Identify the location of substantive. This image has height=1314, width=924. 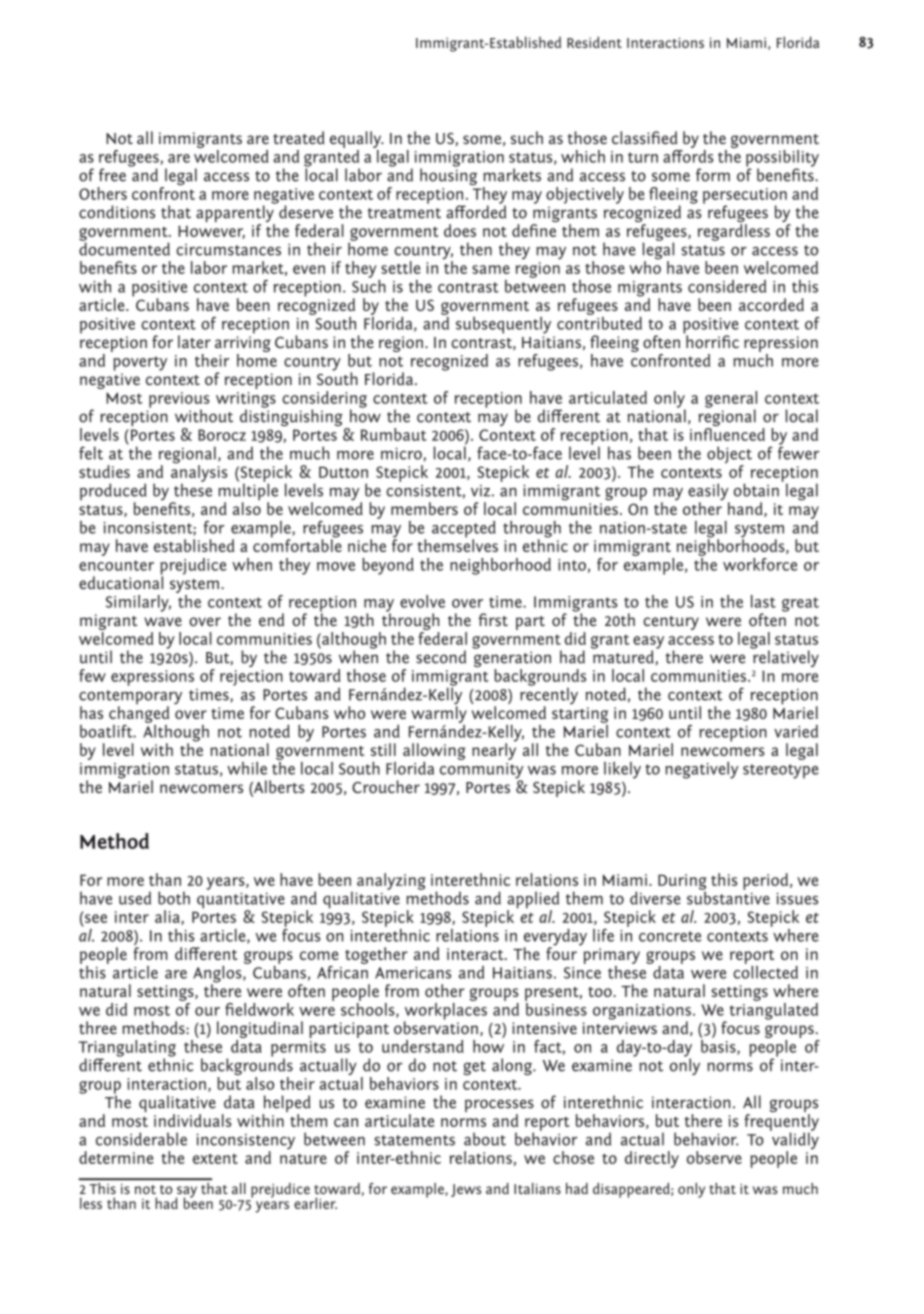
(728, 897).
